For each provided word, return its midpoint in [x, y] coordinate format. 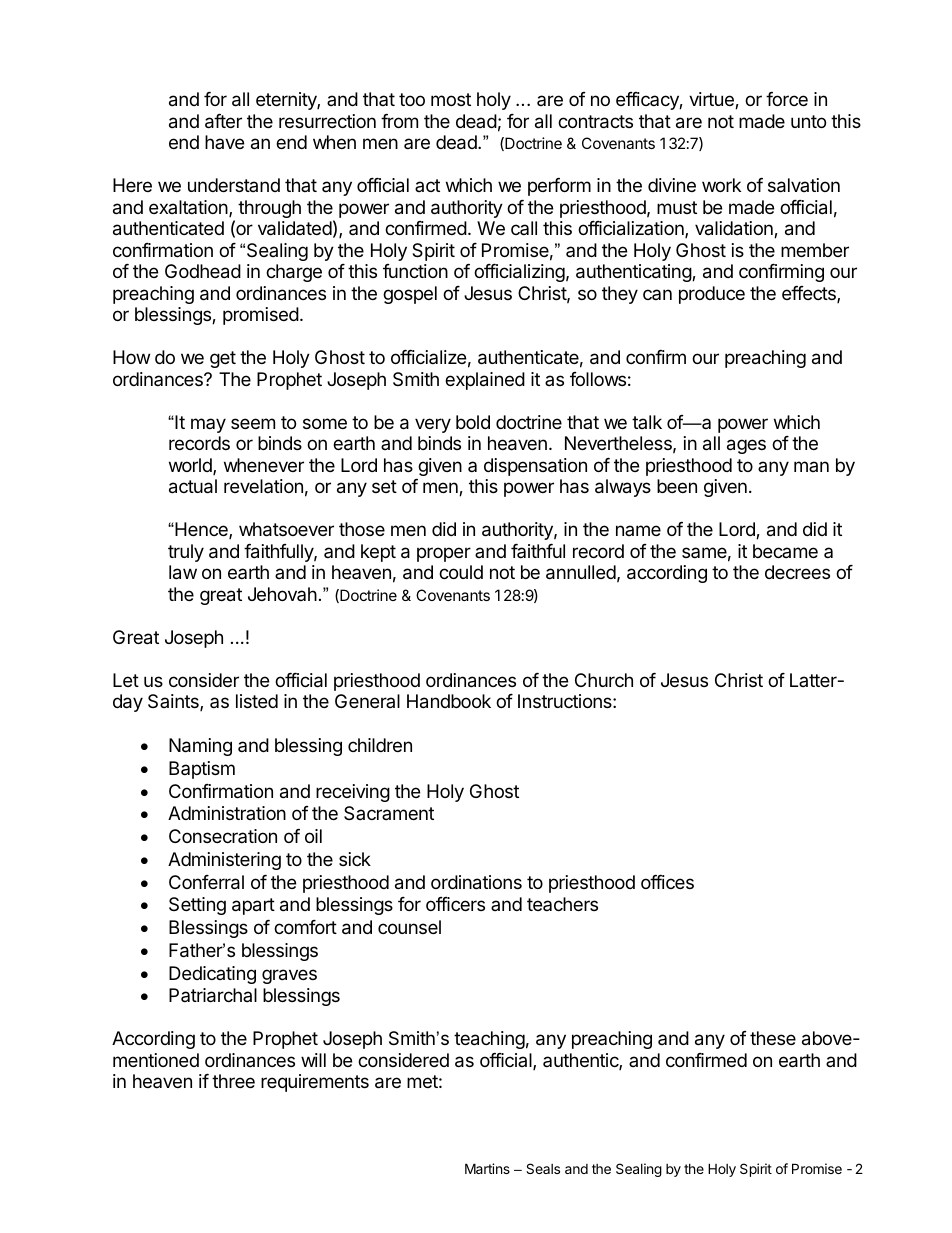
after [223, 121]
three [233, 1081]
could [461, 572]
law [183, 572]
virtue [712, 100]
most [451, 99]
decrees [797, 572]
